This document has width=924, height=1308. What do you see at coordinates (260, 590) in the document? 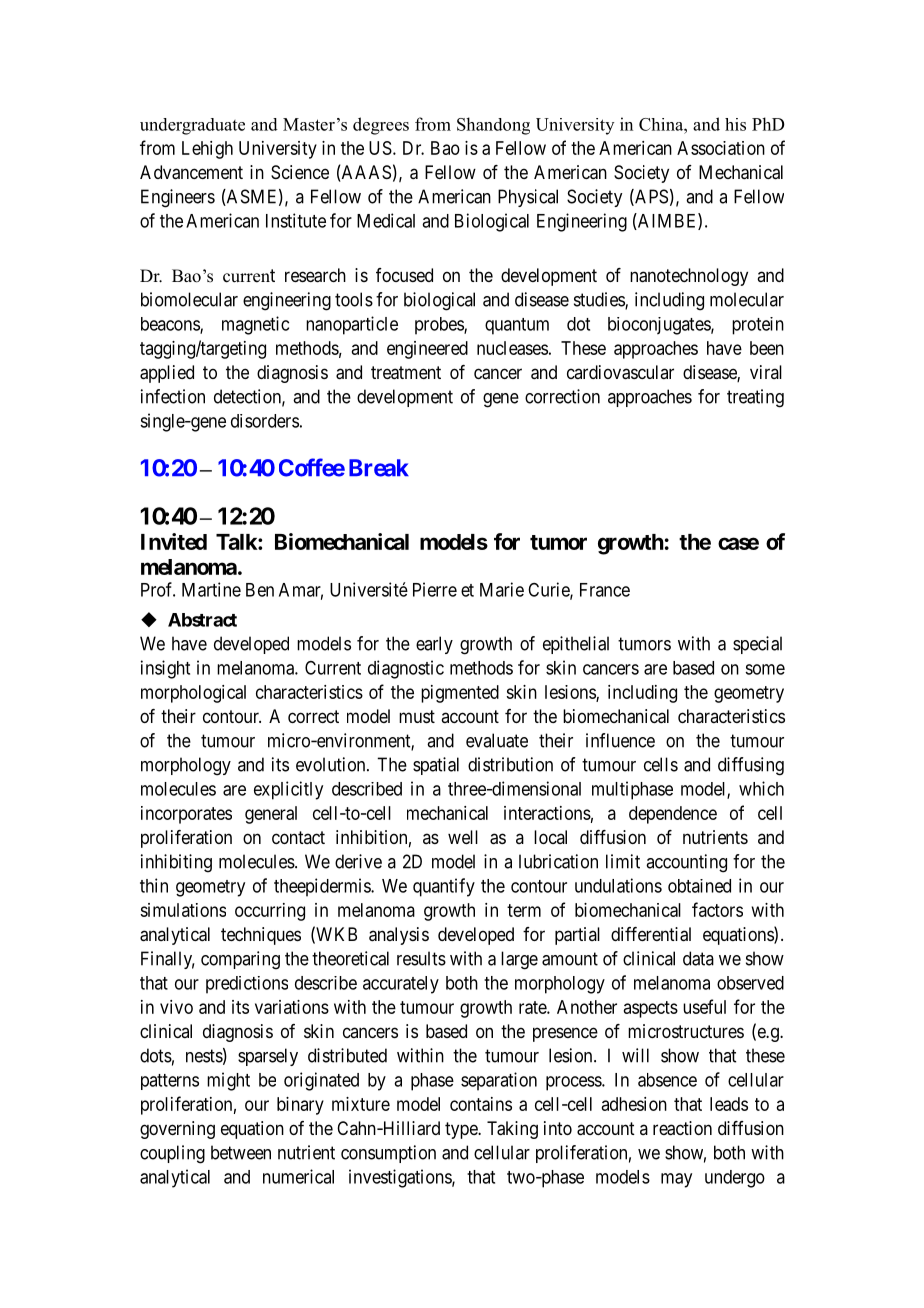
I see `Ben` at bounding box center [260, 590].
